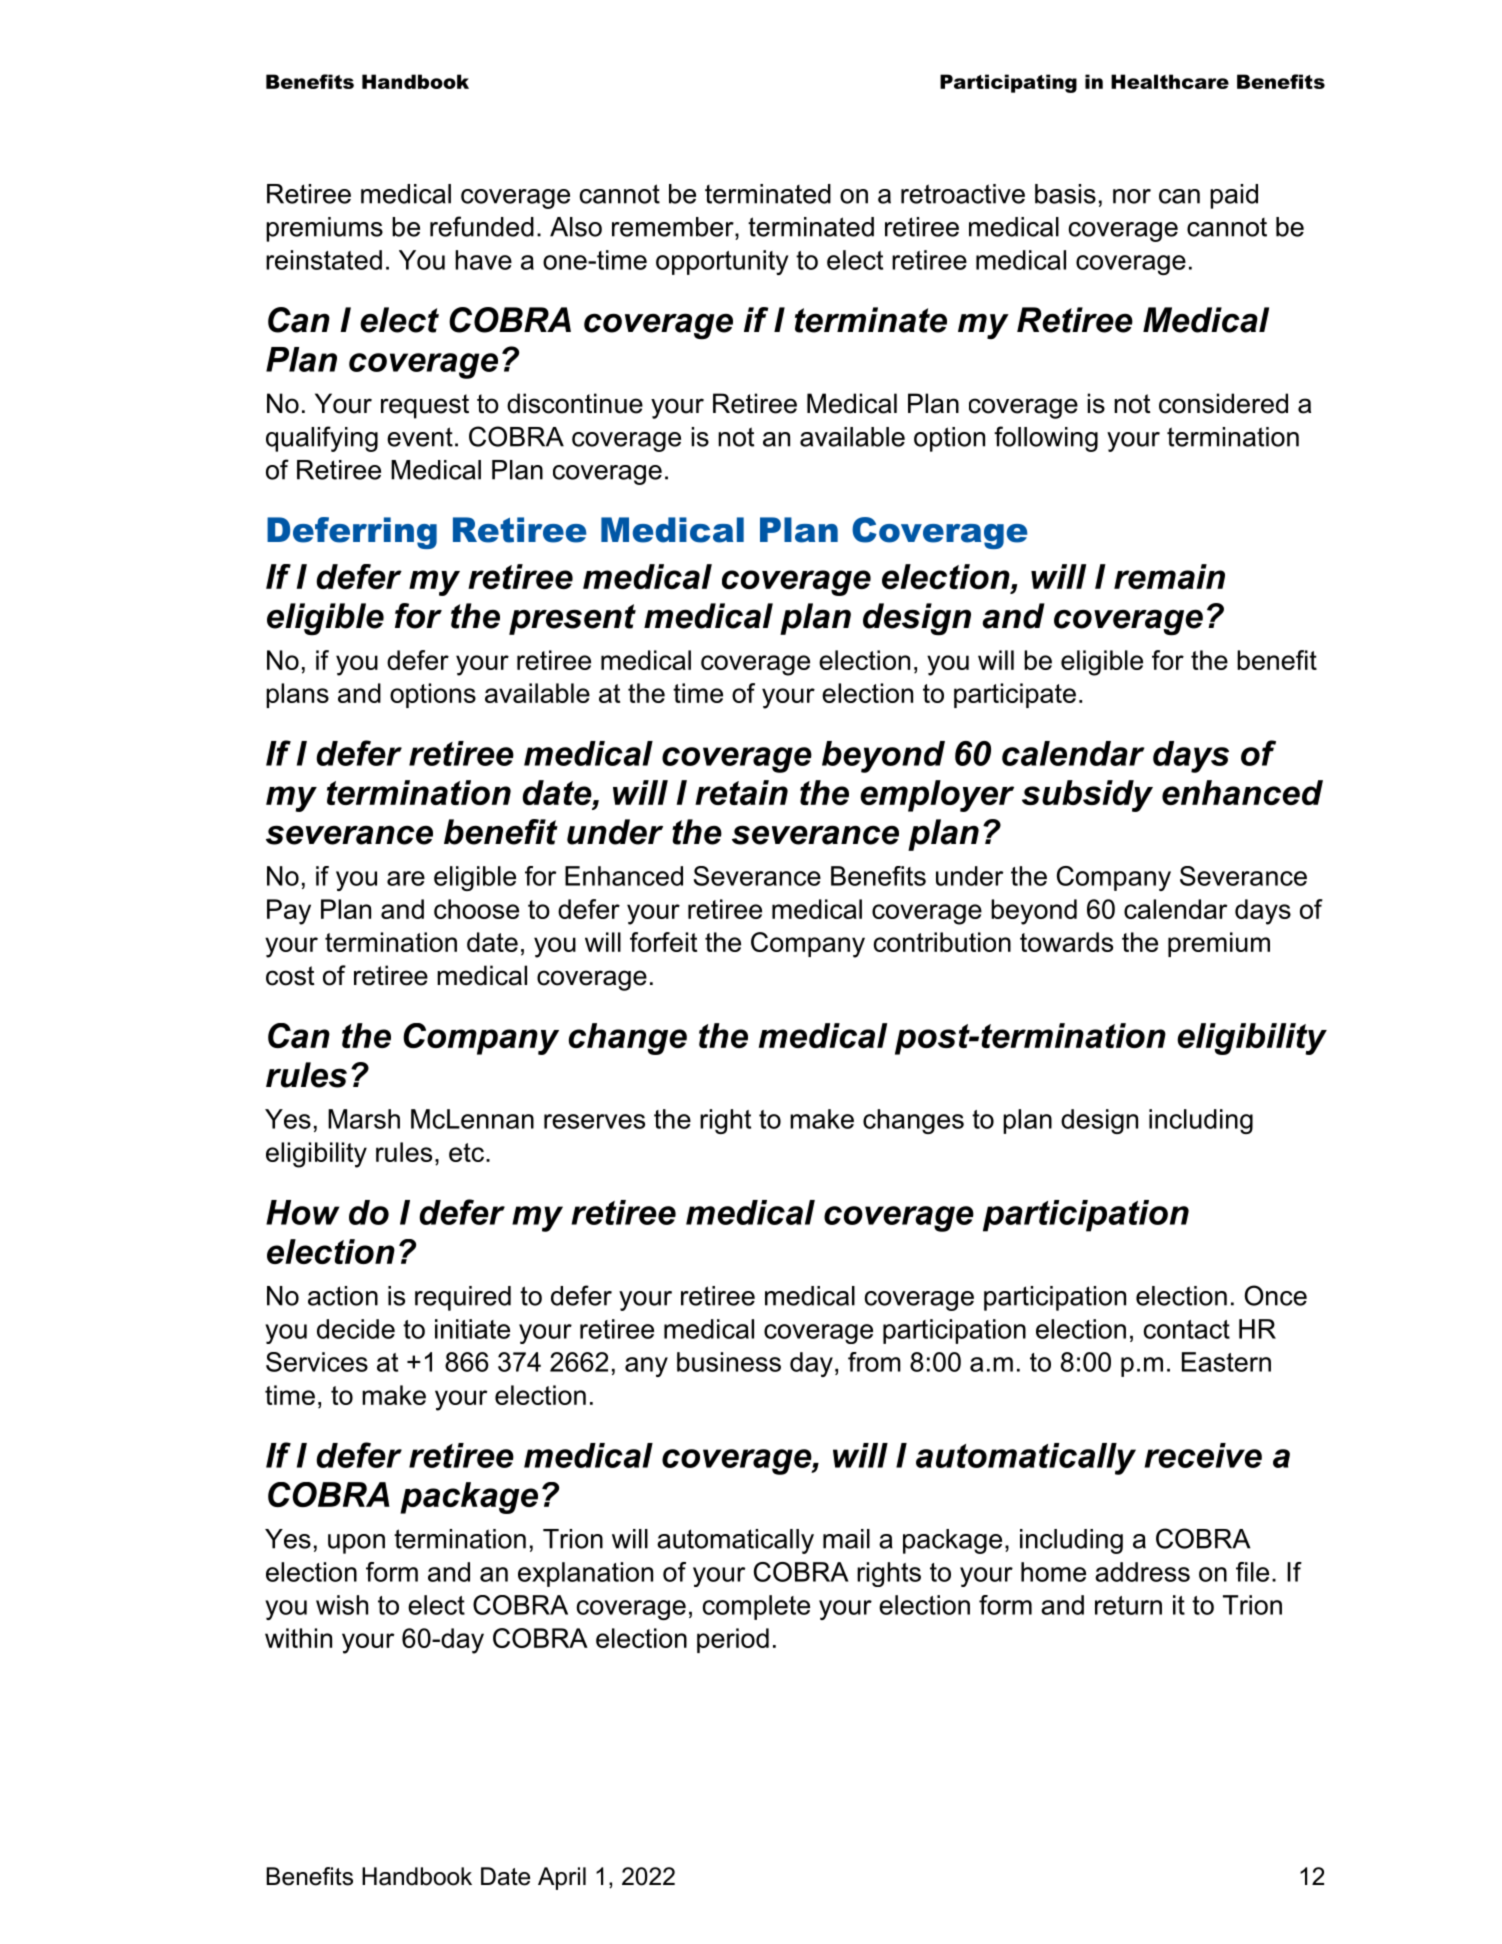  I want to click on towards, so click(1066, 942).
